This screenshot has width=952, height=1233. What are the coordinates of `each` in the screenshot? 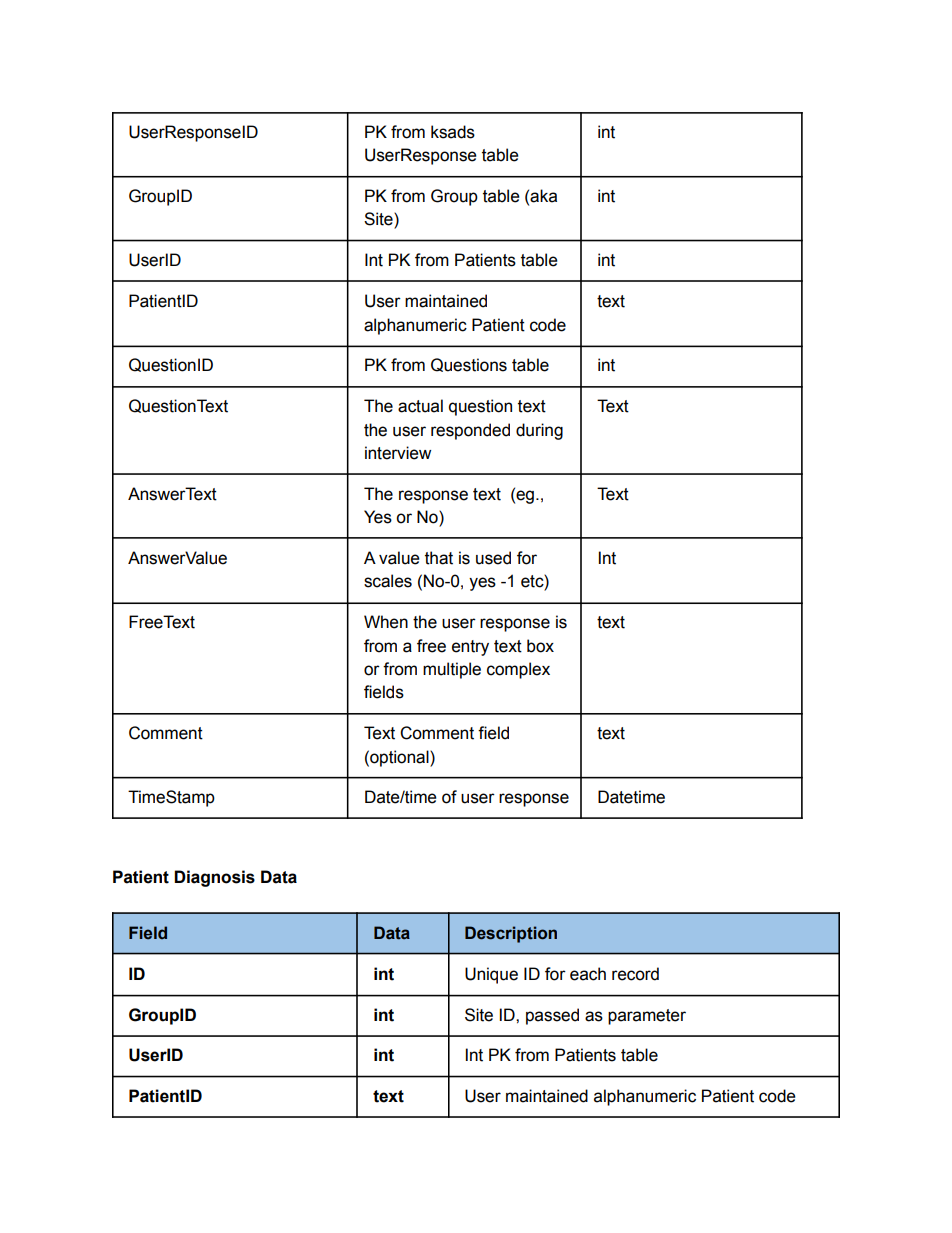 It's located at (588, 974).
